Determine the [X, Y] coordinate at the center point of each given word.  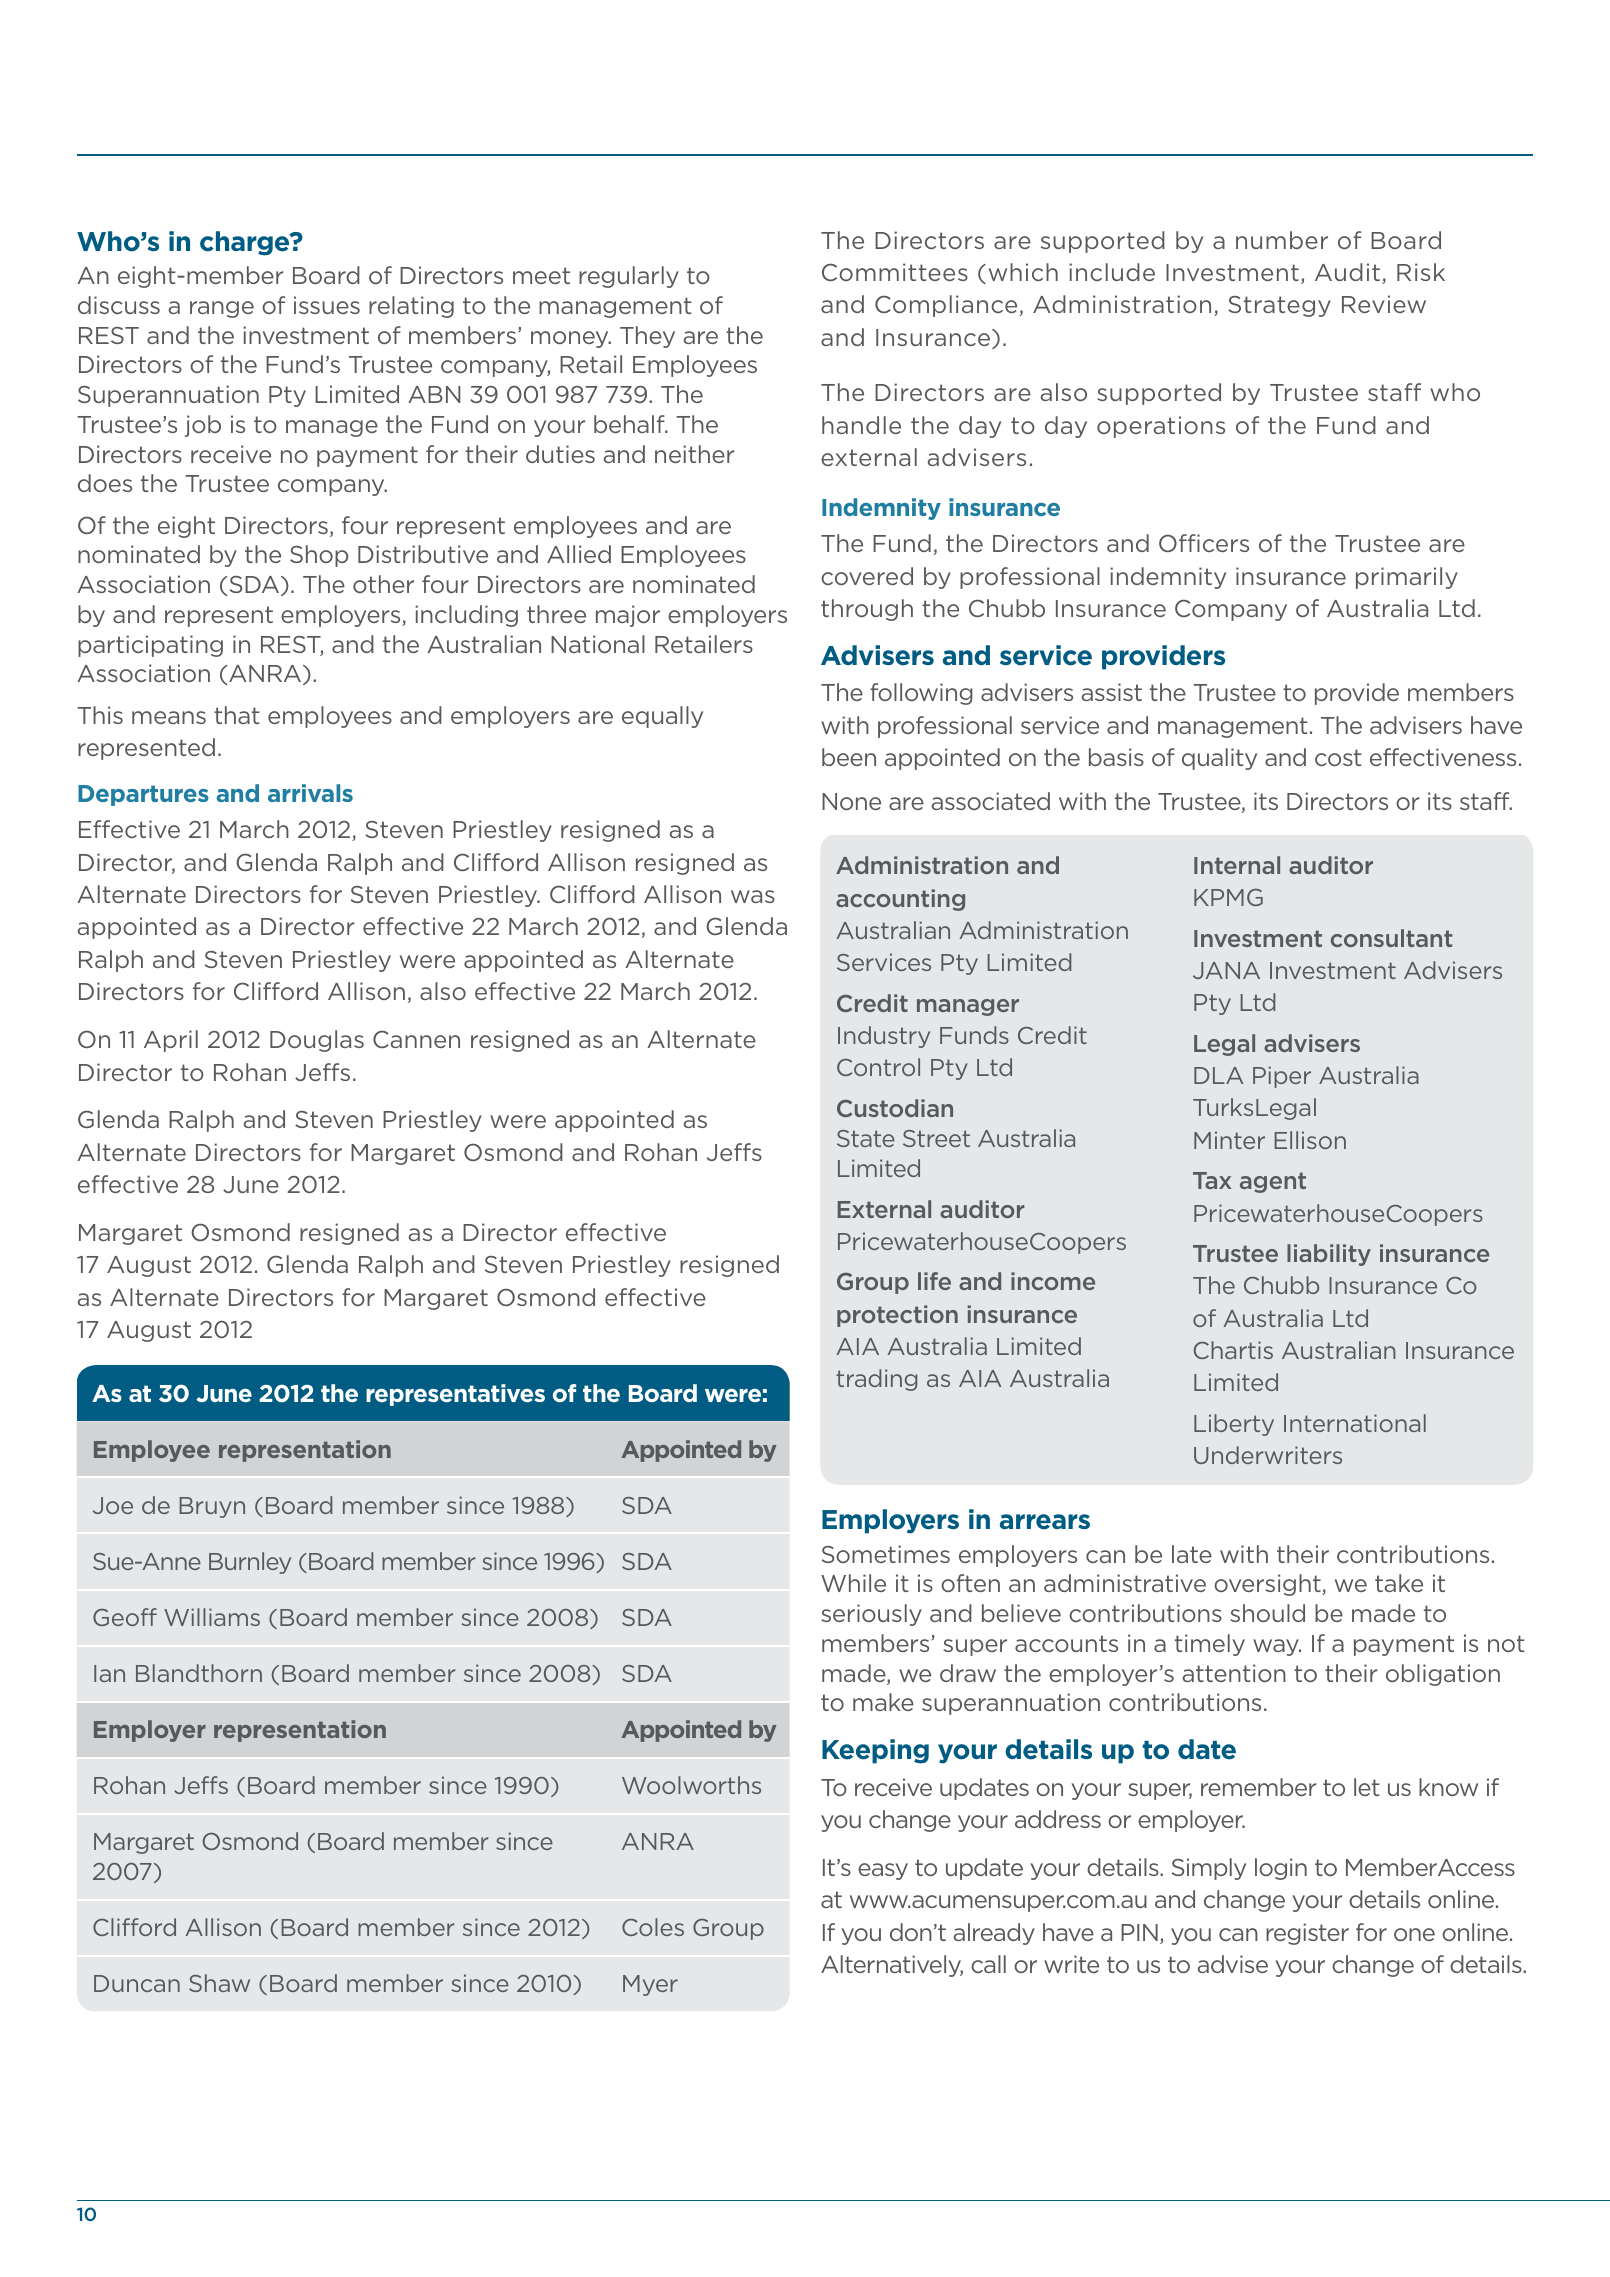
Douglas [317, 1041]
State [866, 1138]
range [222, 309]
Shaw [219, 1983]
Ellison [1310, 1140]
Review [1384, 304]
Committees [895, 272]
